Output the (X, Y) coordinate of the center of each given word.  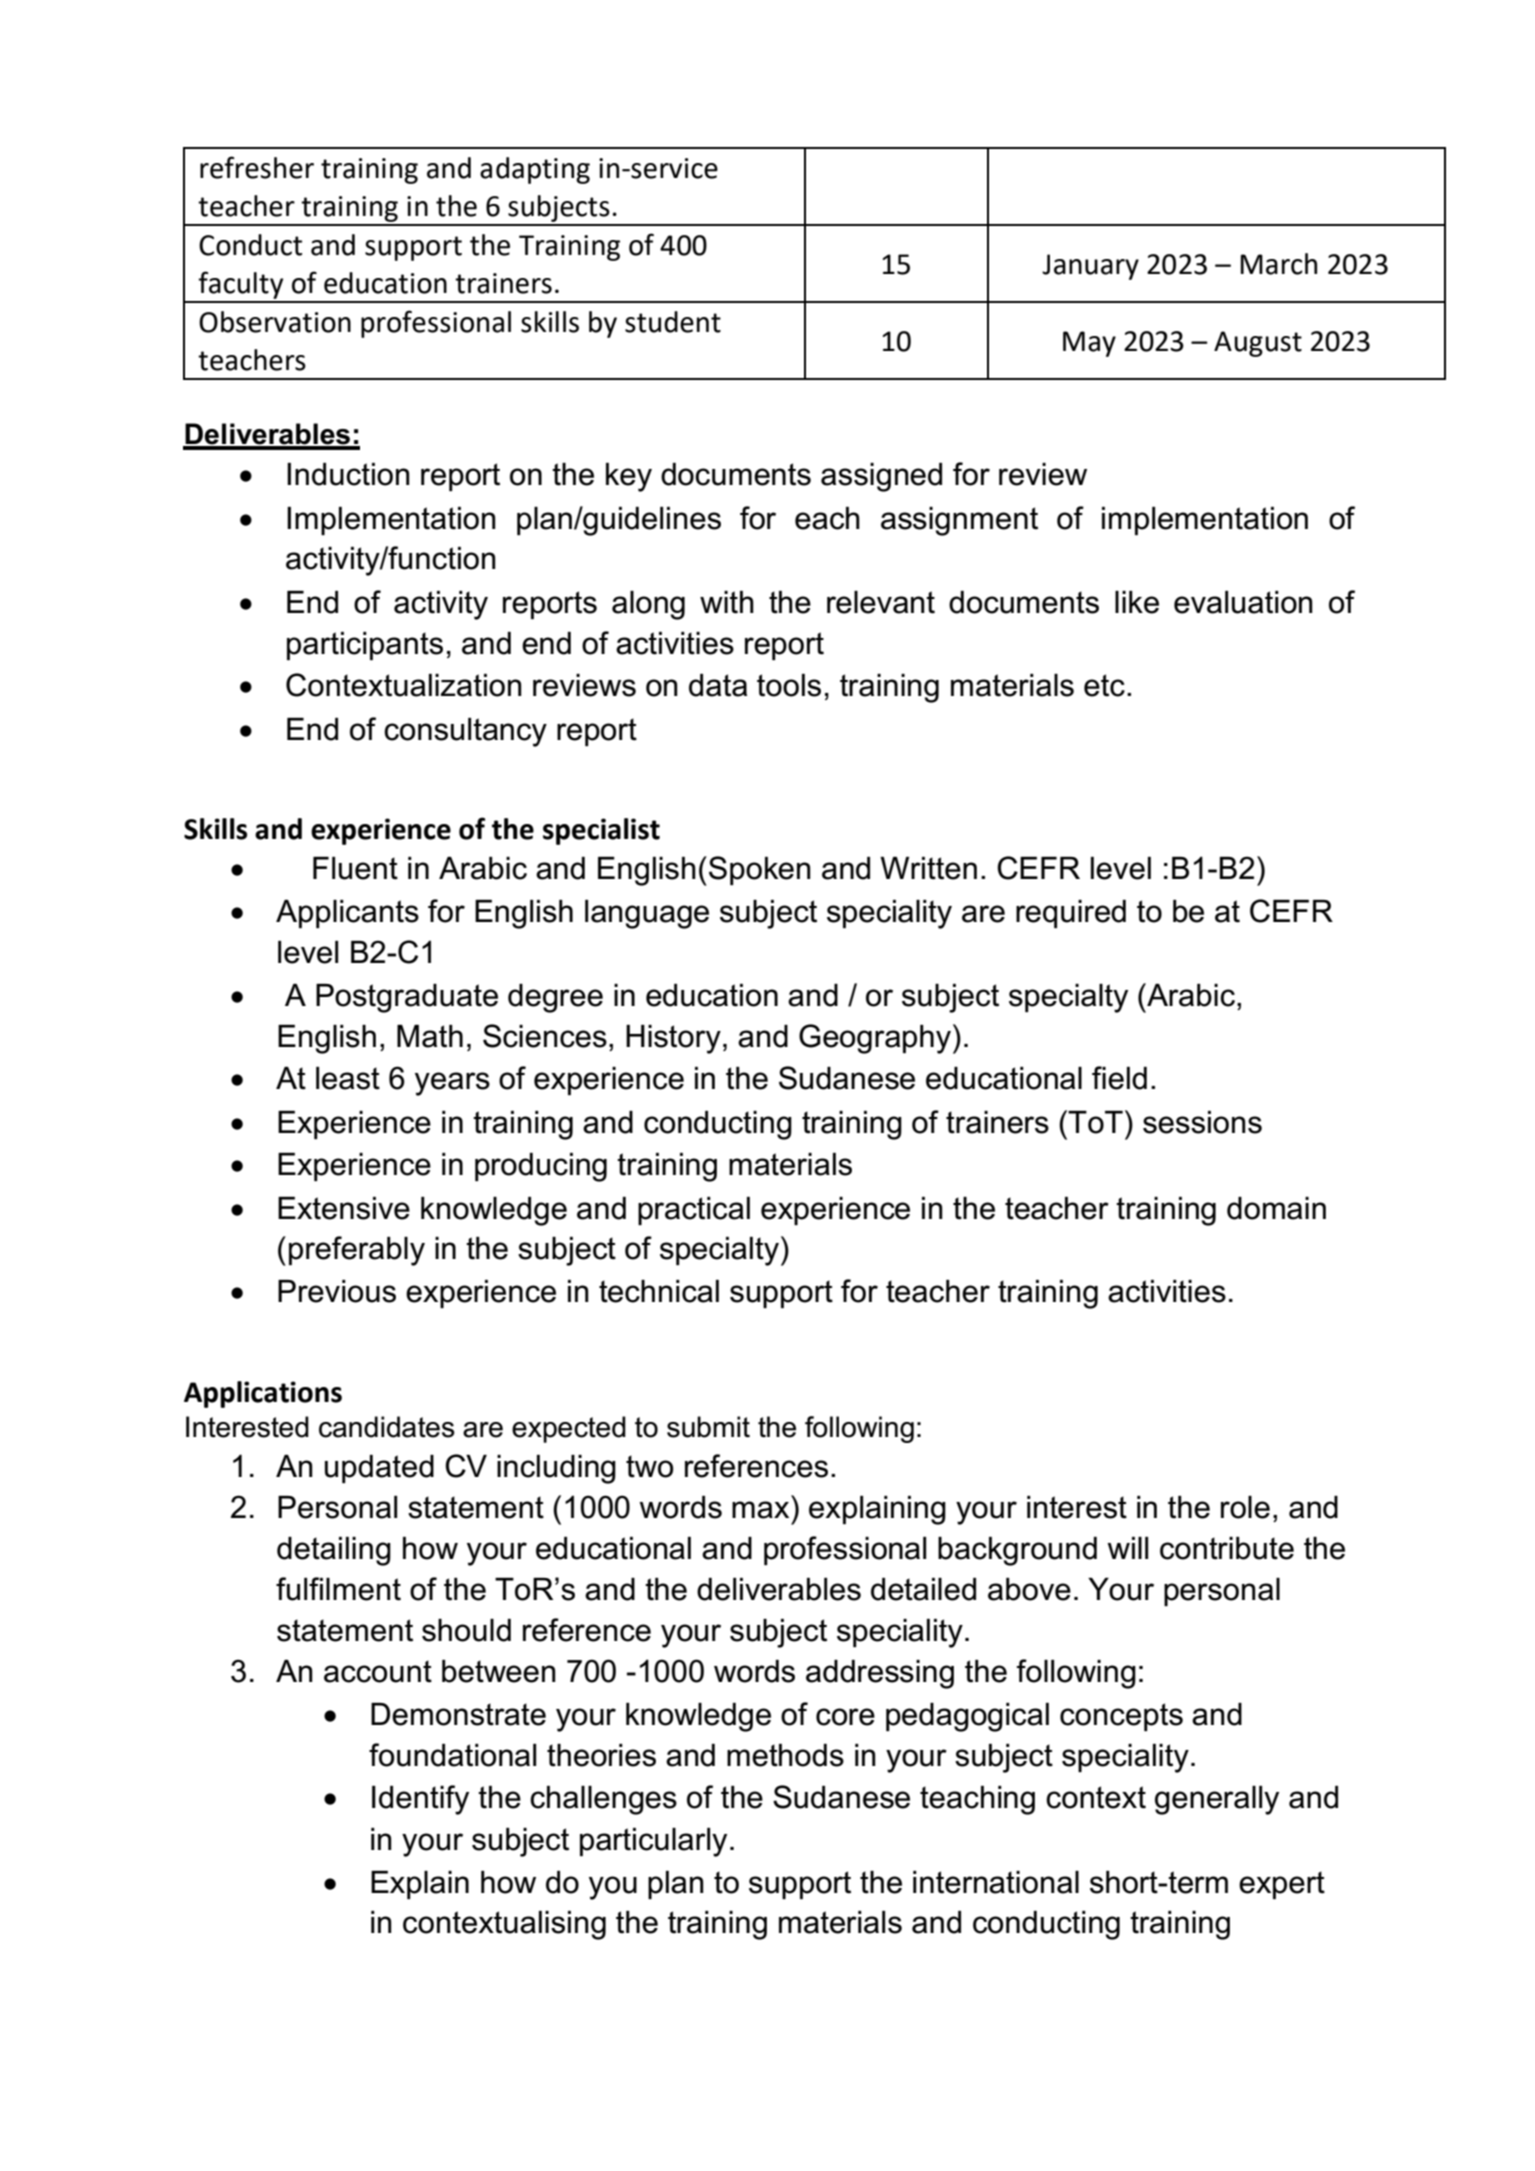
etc (1104, 685)
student (673, 322)
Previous (337, 1291)
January (1090, 267)
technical (659, 1291)
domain (1276, 1208)
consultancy (465, 732)
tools (789, 685)
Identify (420, 1800)
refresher (257, 167)
